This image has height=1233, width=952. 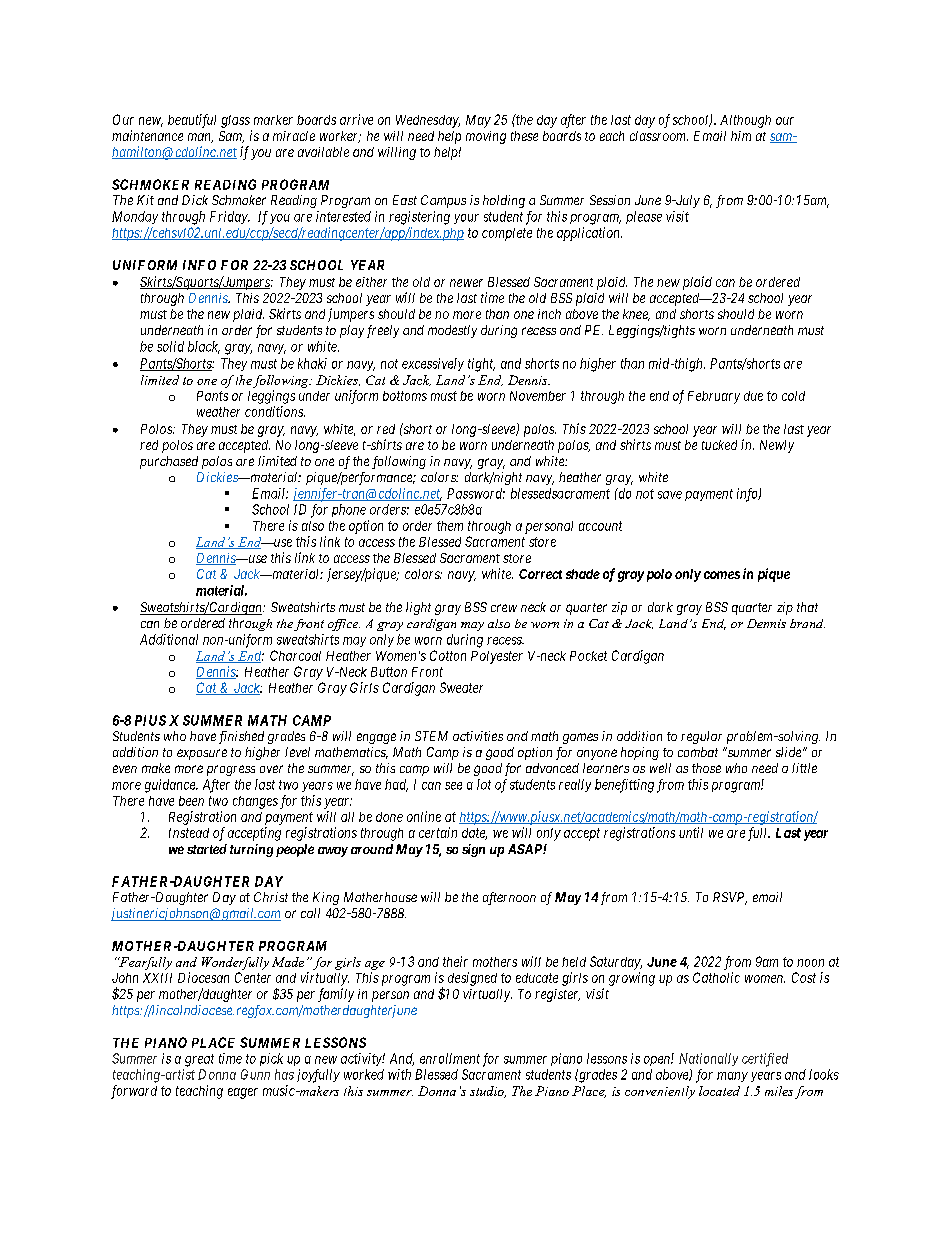 What do you see at coordinates (204, 347) in the image?
I see `black` at bounding box center [204, 347].
